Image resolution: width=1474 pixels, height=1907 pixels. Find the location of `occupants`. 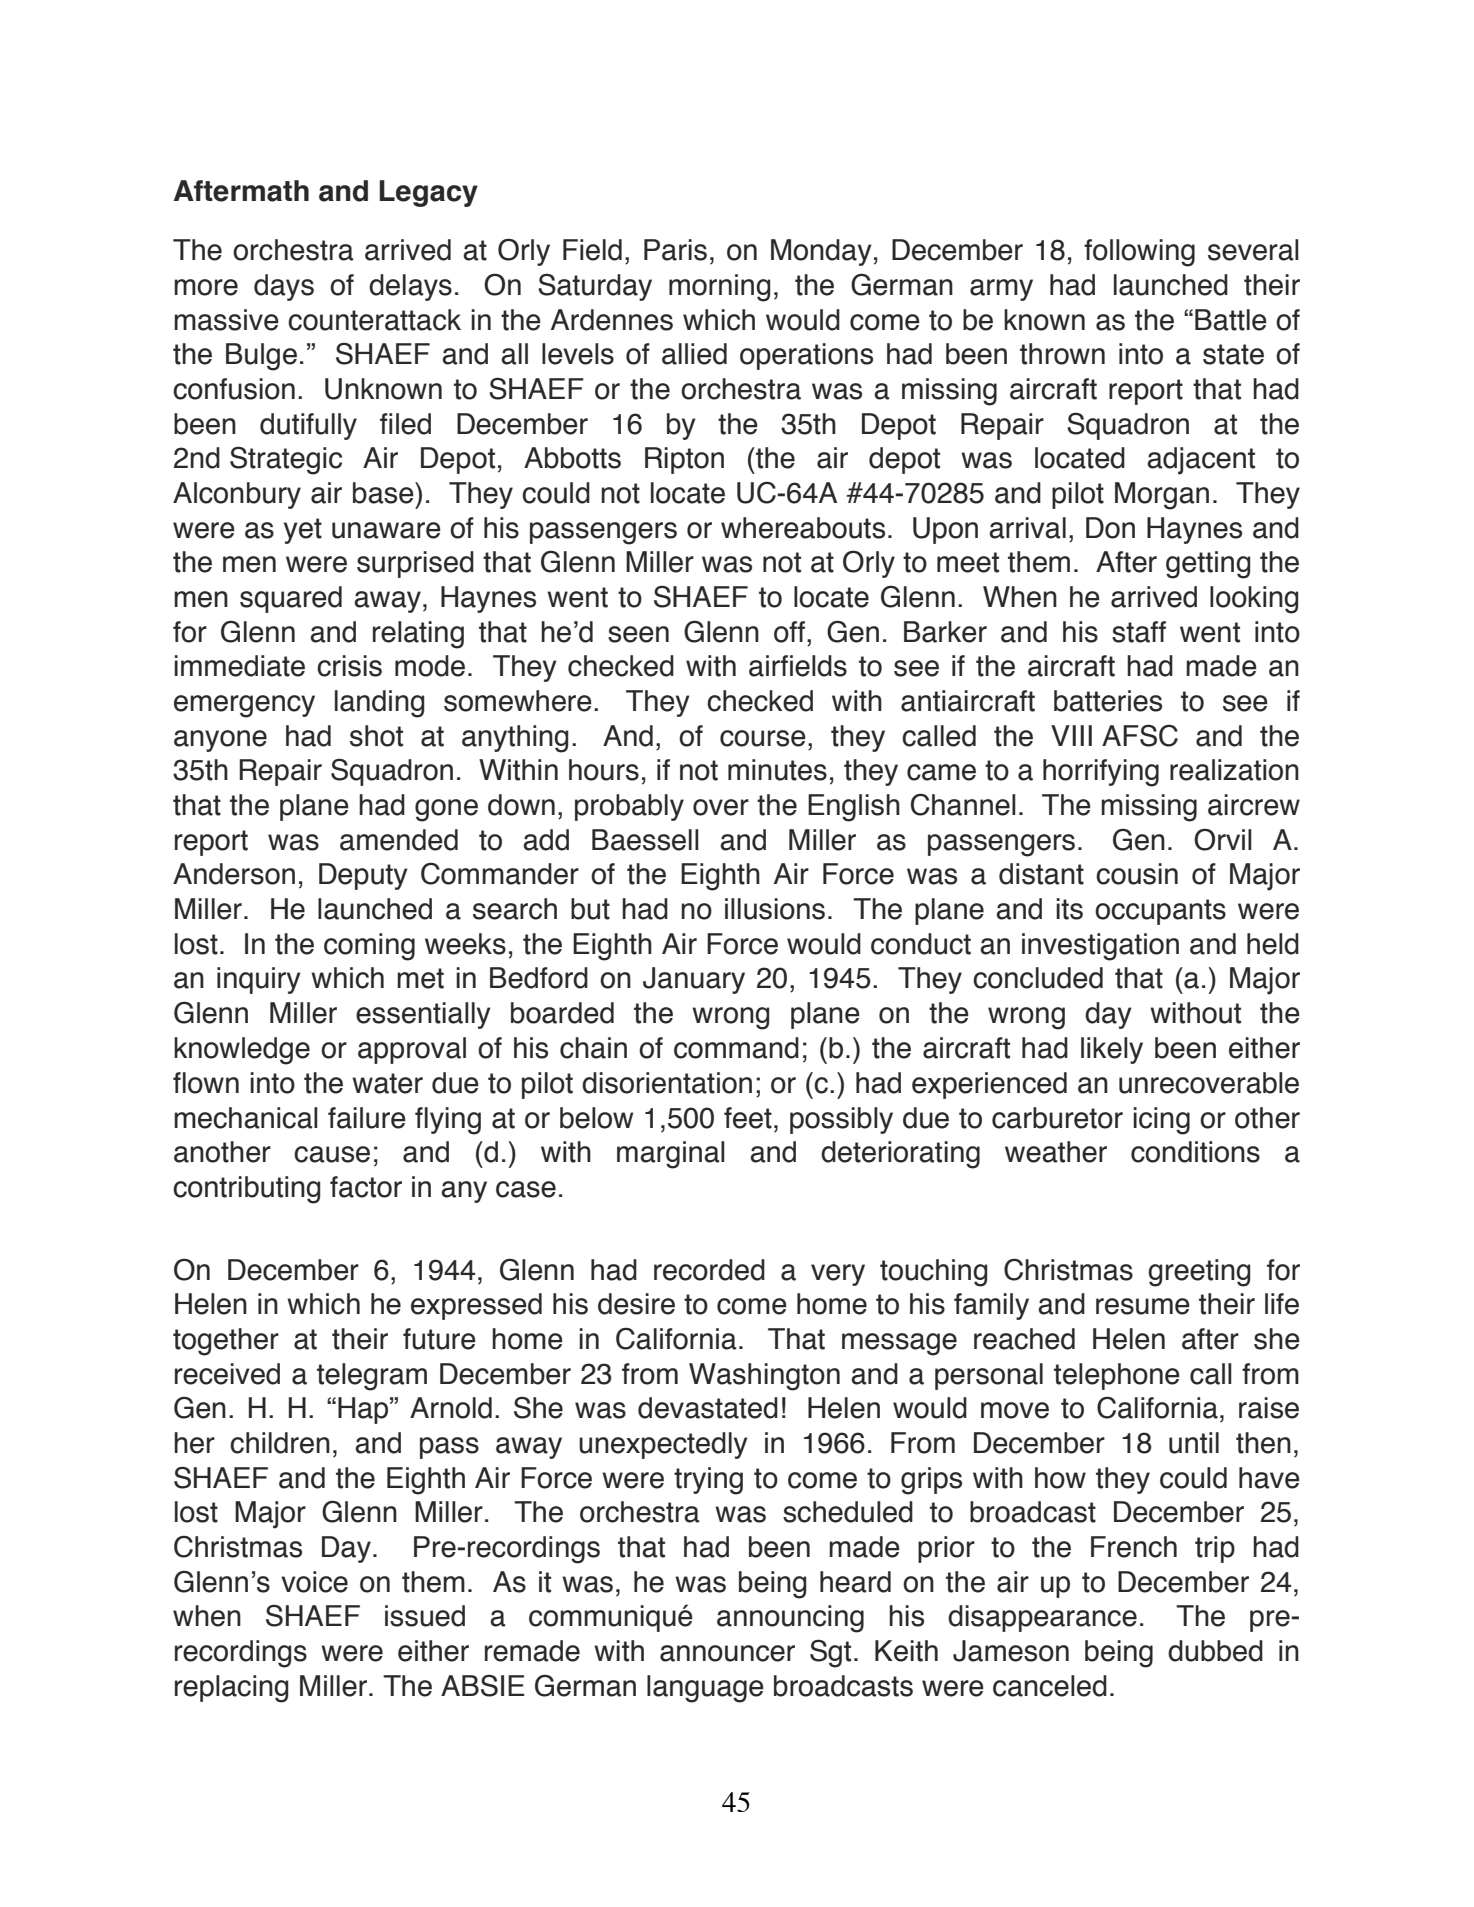

occupants is located at coordinates (1160, 912).
